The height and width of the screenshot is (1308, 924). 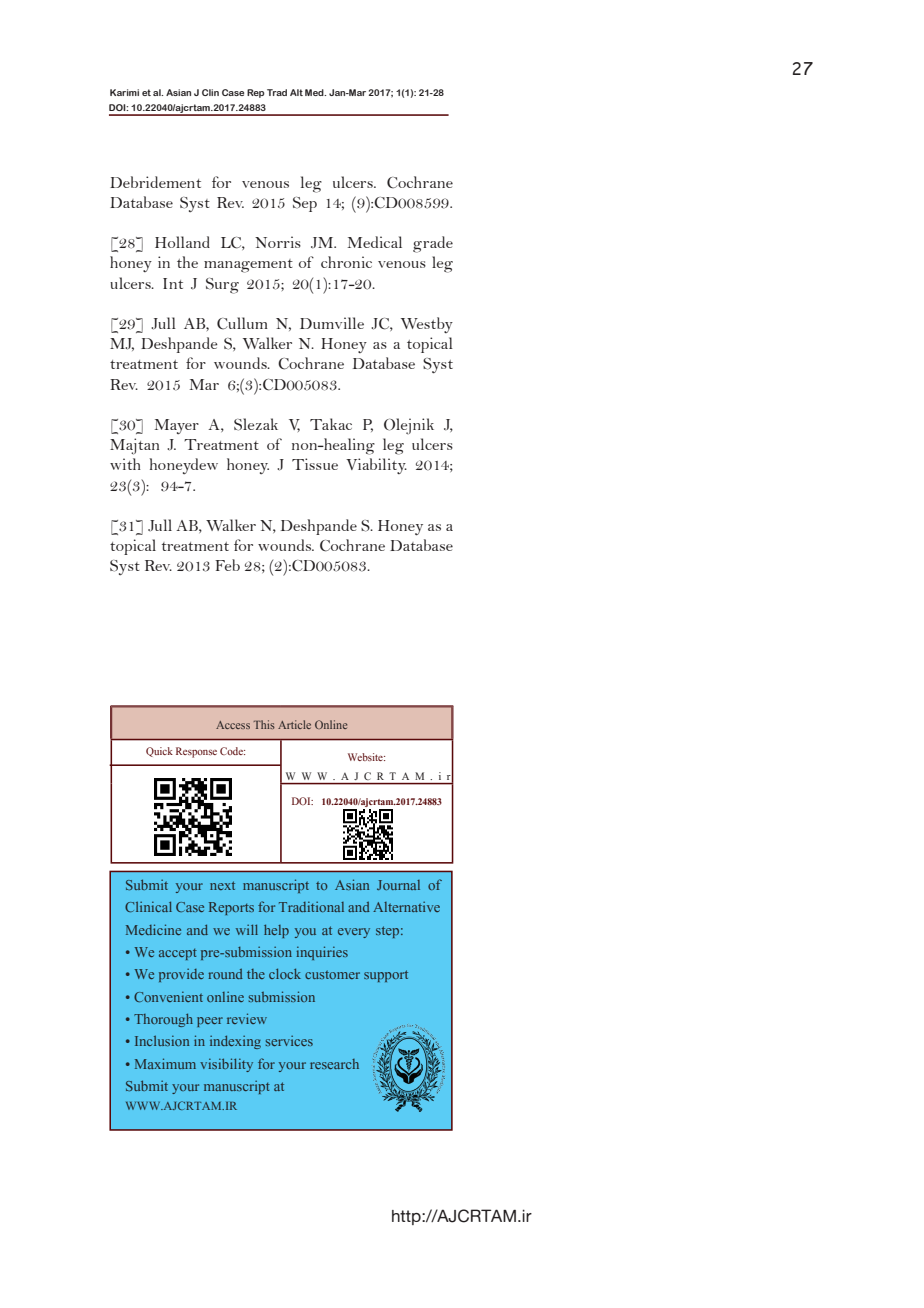 What do you see at coordinates (177, 426) in the screenshot?
I see `Mayer` at bounding box center [177, 426].
